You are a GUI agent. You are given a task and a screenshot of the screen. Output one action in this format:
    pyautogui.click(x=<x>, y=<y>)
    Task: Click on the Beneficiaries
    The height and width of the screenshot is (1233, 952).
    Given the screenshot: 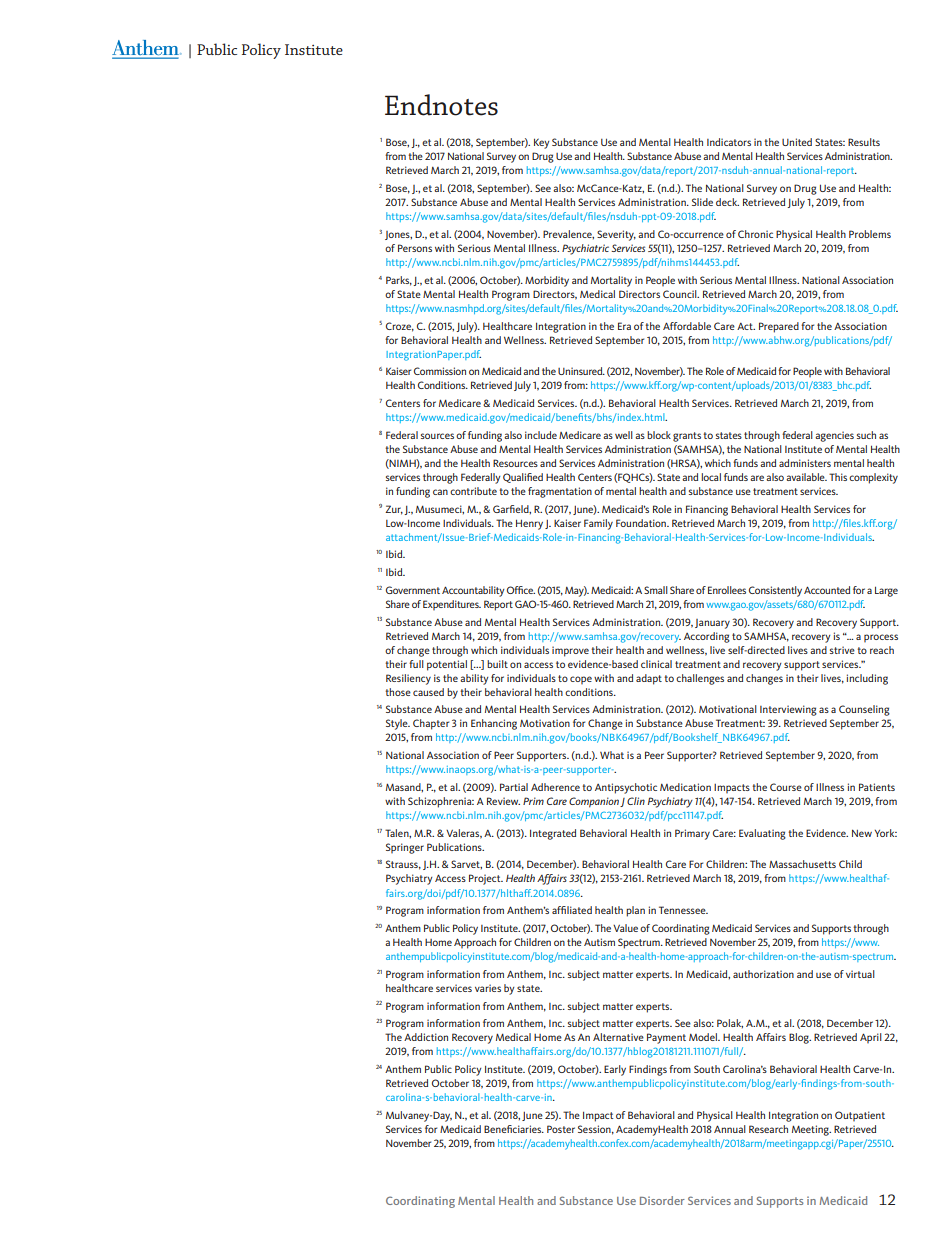 What is the action you would take?
    pyautogui.click(x=514, y=1129)
